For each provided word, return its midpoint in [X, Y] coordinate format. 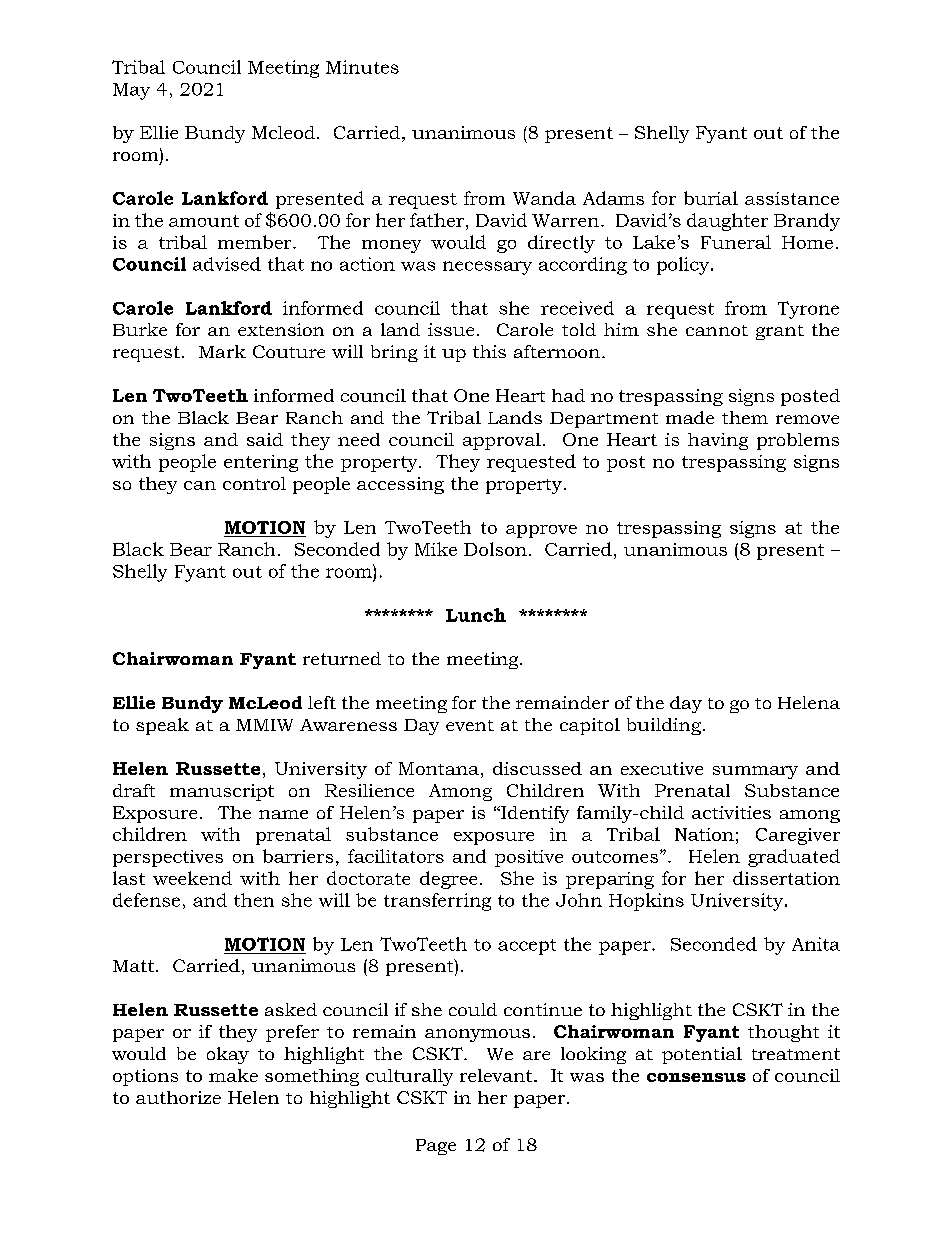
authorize [178, 1097]
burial [711, 198]
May [131, 91]
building [664, 726]
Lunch [476, 615]
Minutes [362, 67]
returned [342, 658]
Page [436, 1147]
